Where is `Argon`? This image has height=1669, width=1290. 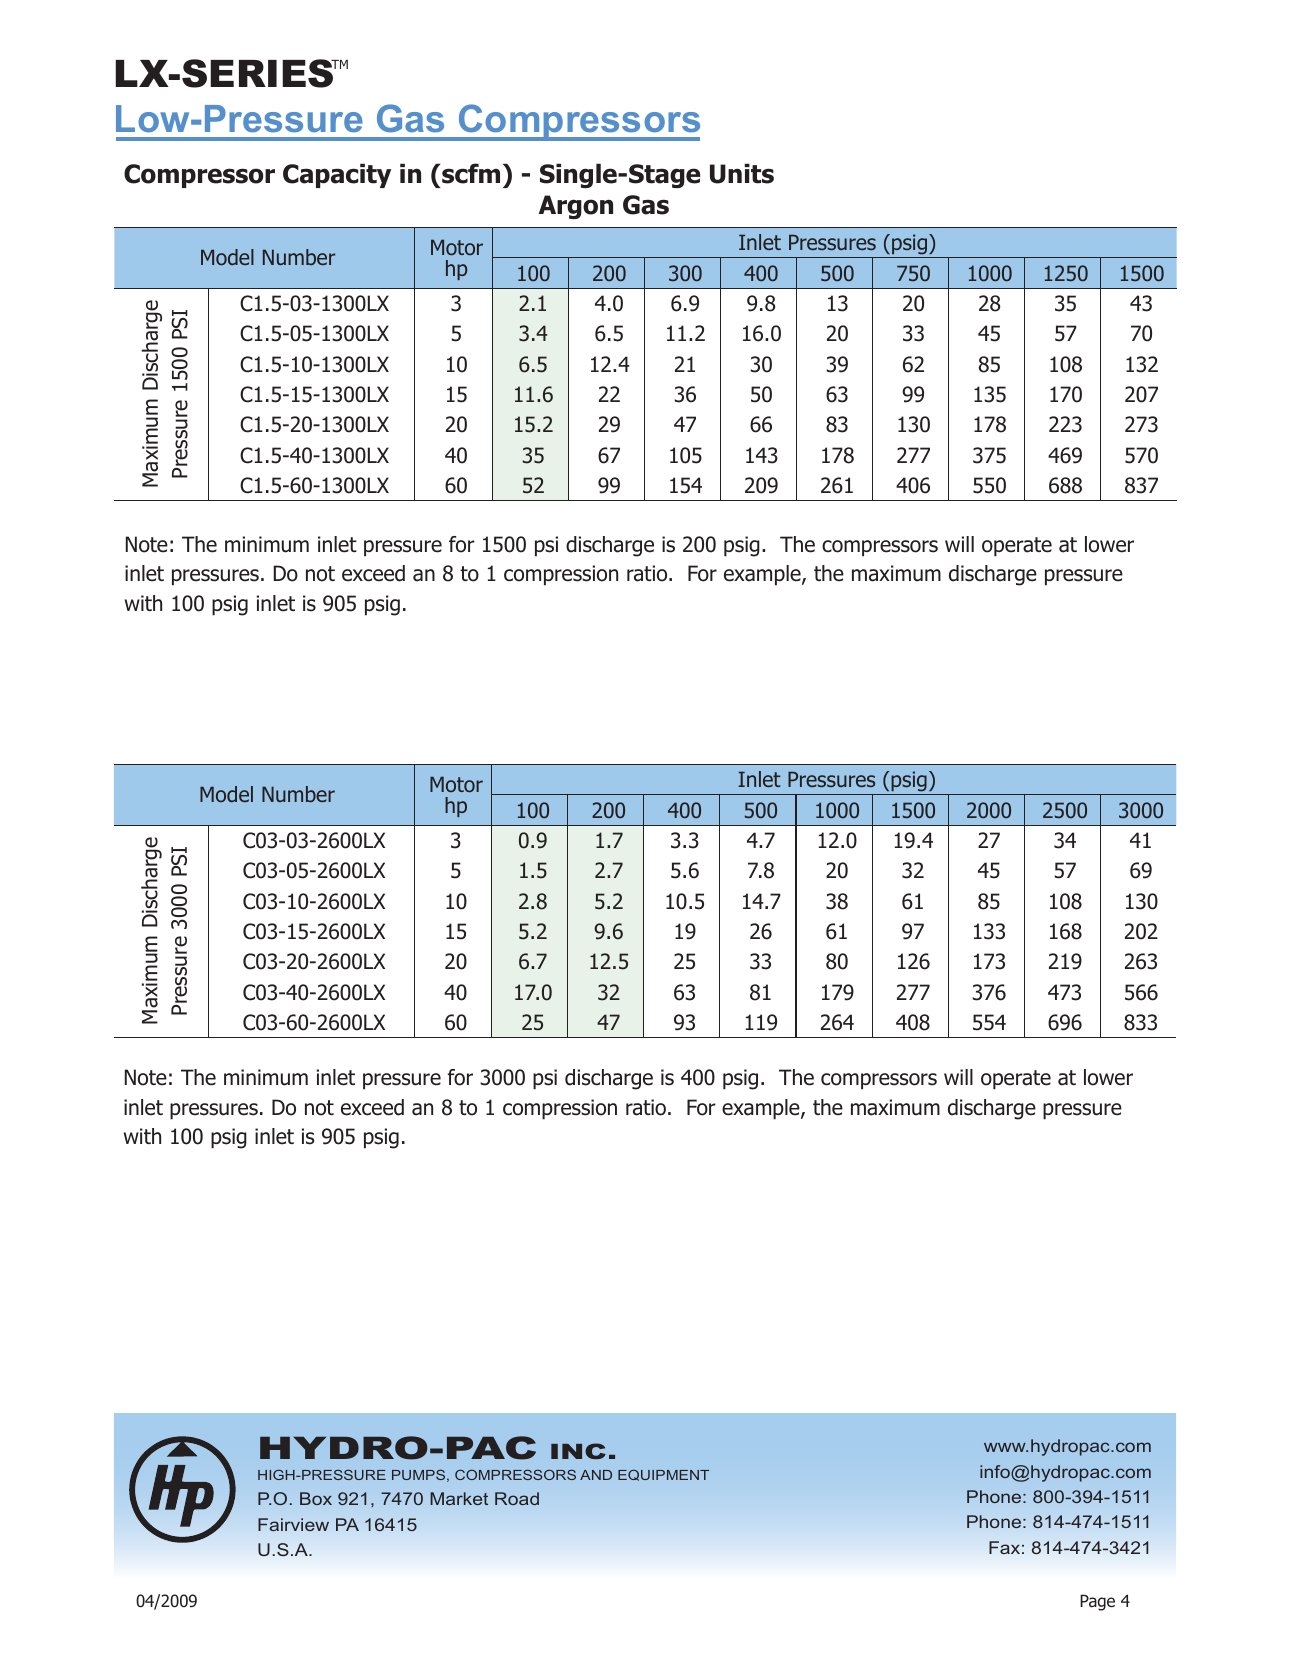 Argon is located at coordinates (576, 207).
